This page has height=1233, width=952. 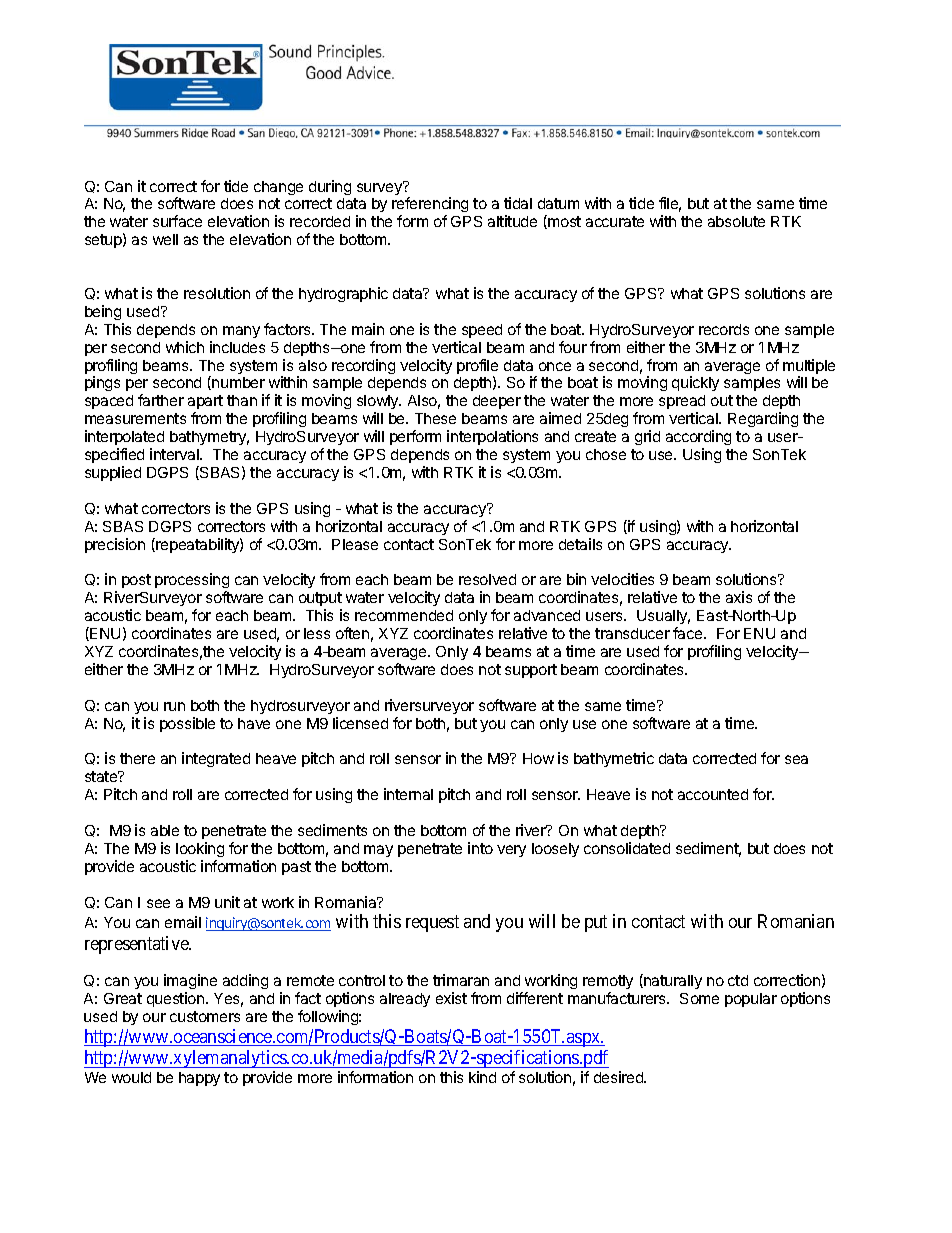 What do you see at coordinates (739, 597) in the page?
I see `axis` at bounding box center [739, 597].
